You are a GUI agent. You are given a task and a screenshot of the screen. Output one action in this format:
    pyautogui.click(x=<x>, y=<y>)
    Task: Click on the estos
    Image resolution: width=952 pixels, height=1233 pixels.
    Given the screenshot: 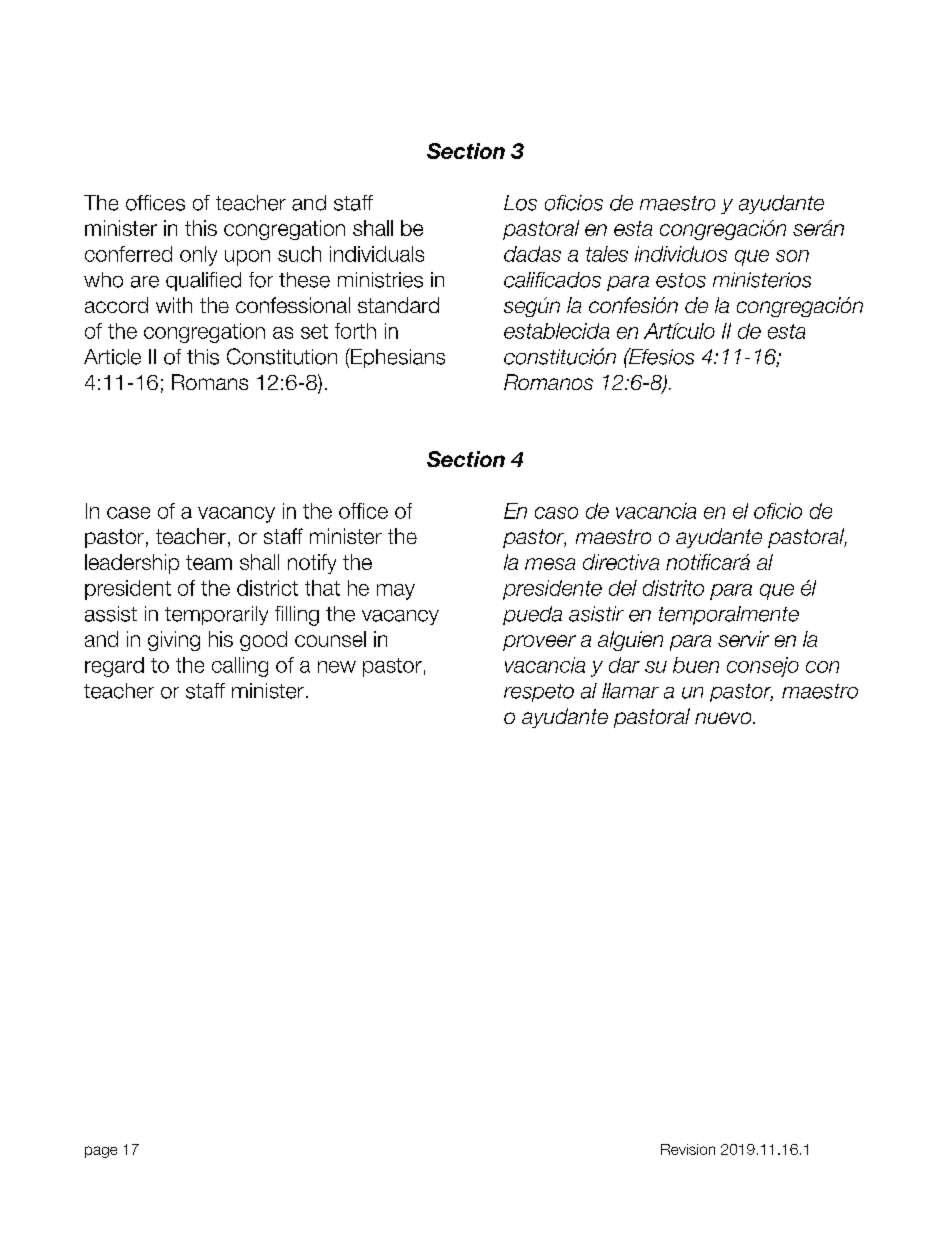 What is the action you would take?
    pyautogui.click(x=681, y=280)
